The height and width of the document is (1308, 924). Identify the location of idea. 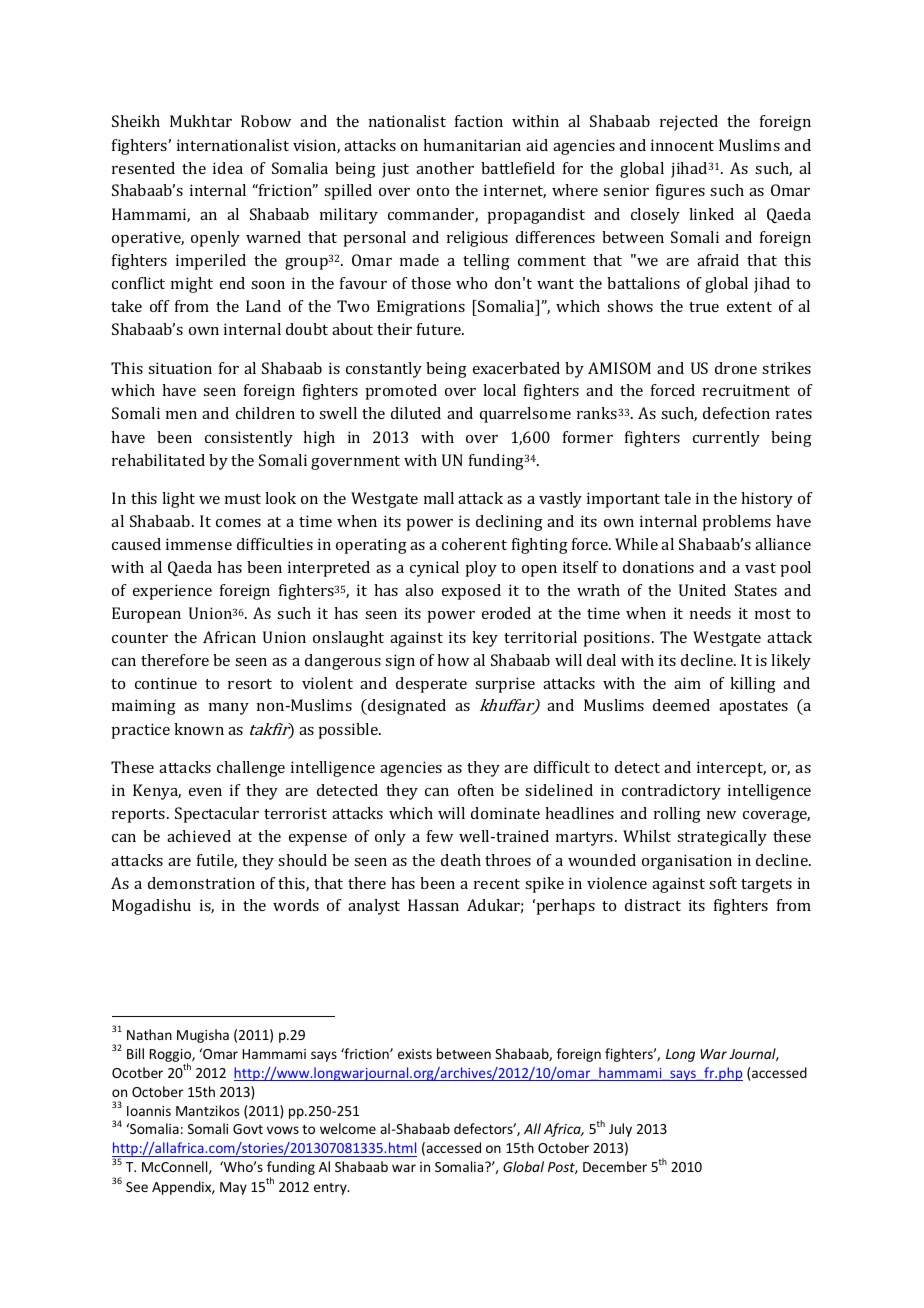
(228, 168).
